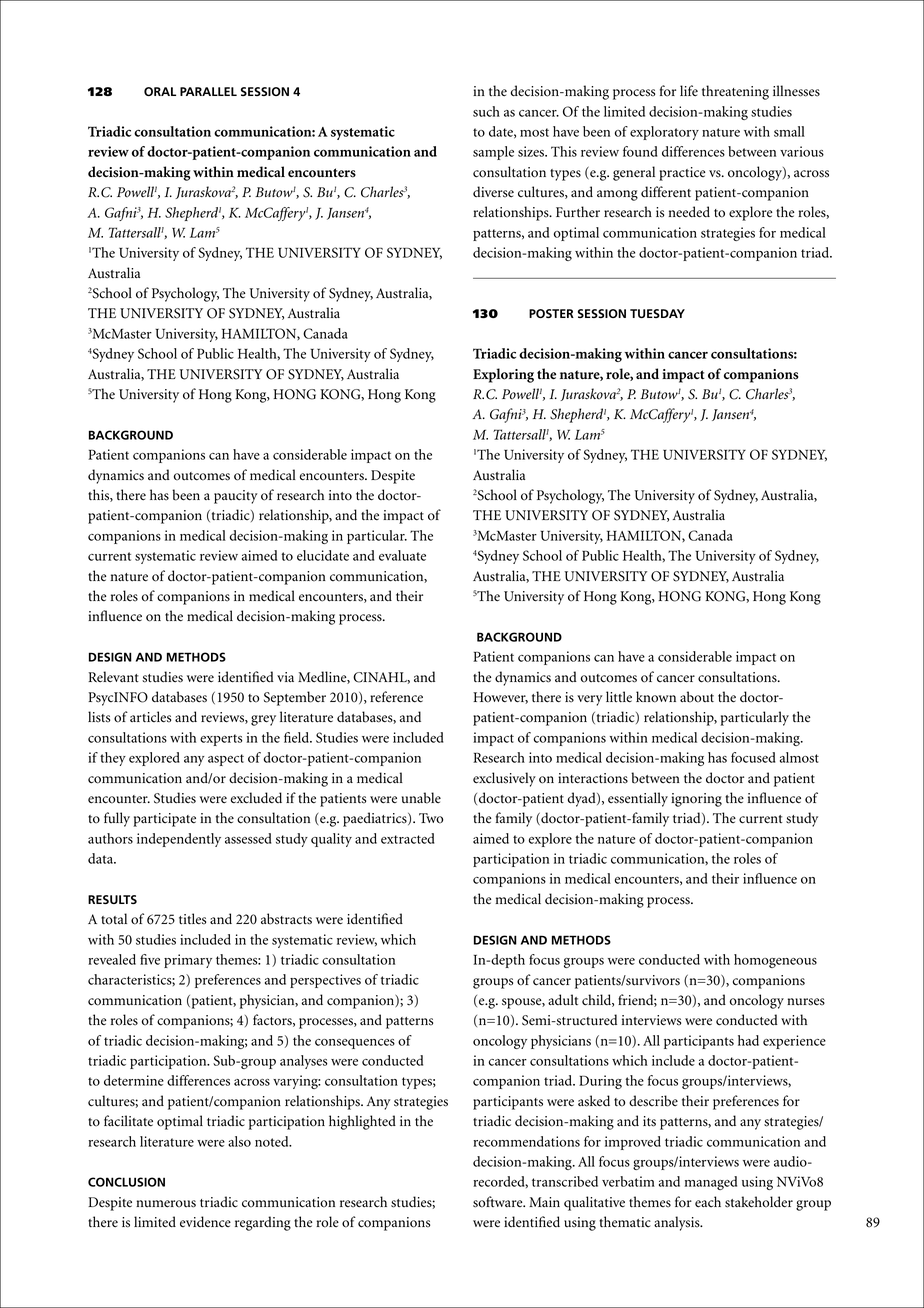 The image size is (924, 1308). Describe the element at coordinates (402, 555) in the screenshot. I see `evaluate` at that location.
